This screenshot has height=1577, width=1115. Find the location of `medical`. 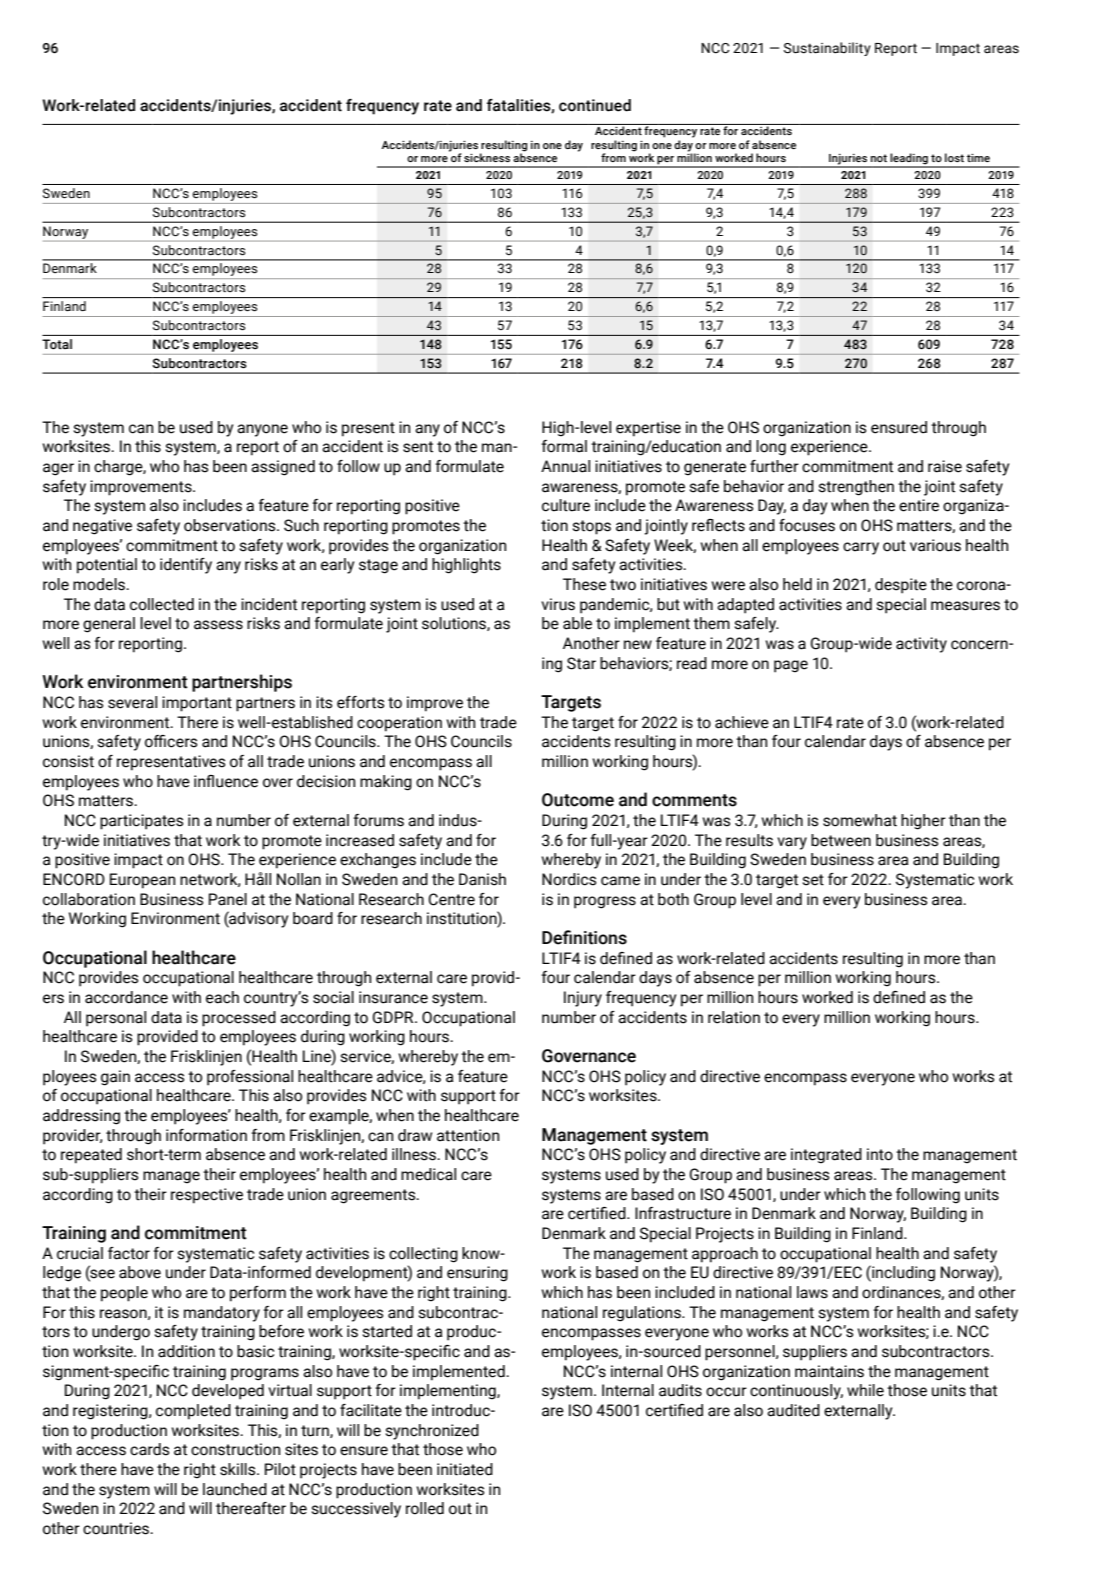

medical is located at coordinates (428, 1174).
